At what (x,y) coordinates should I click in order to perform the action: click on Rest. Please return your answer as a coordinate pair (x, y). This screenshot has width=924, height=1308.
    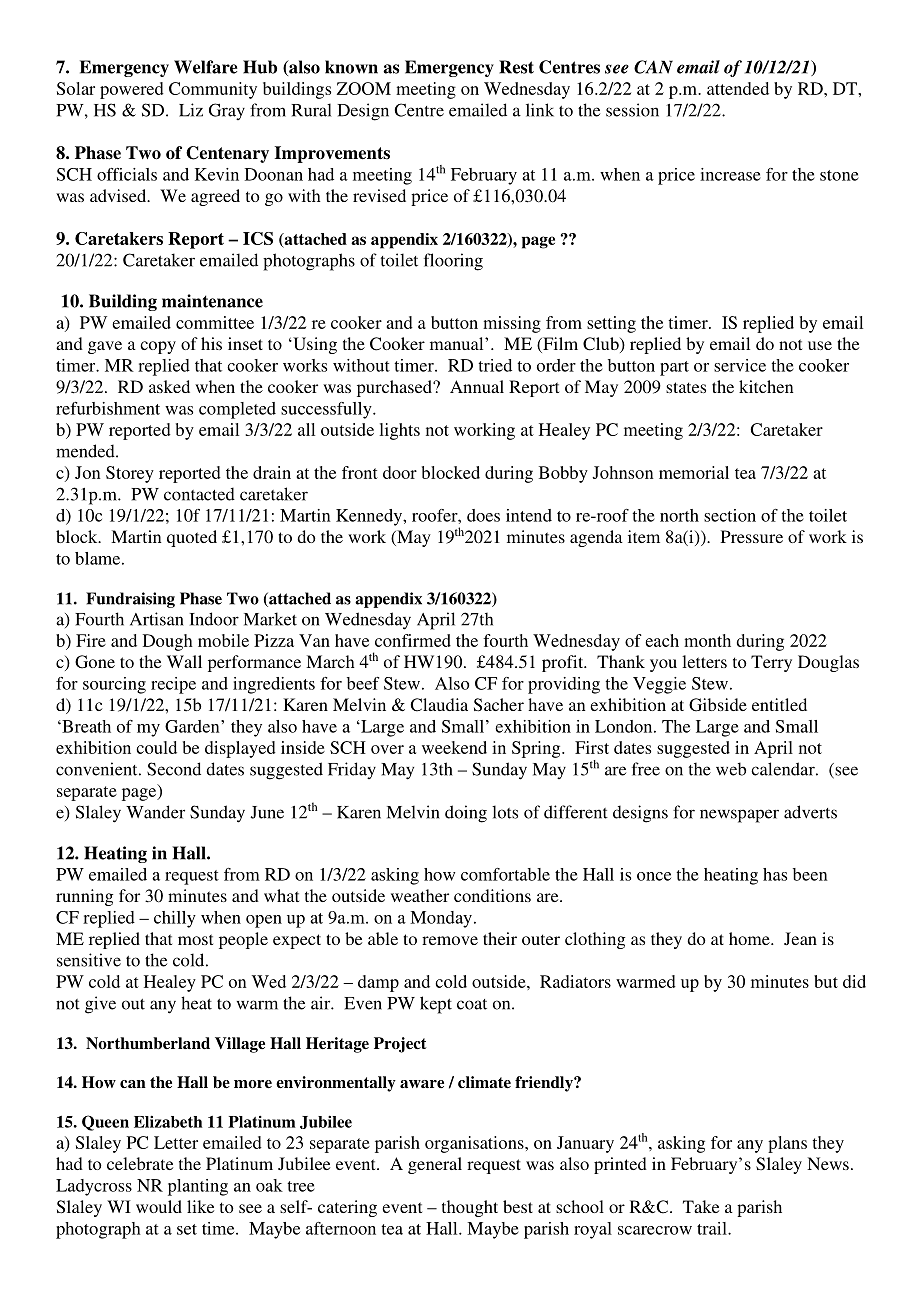
    Looking at the image, I should click on (516, 67).
